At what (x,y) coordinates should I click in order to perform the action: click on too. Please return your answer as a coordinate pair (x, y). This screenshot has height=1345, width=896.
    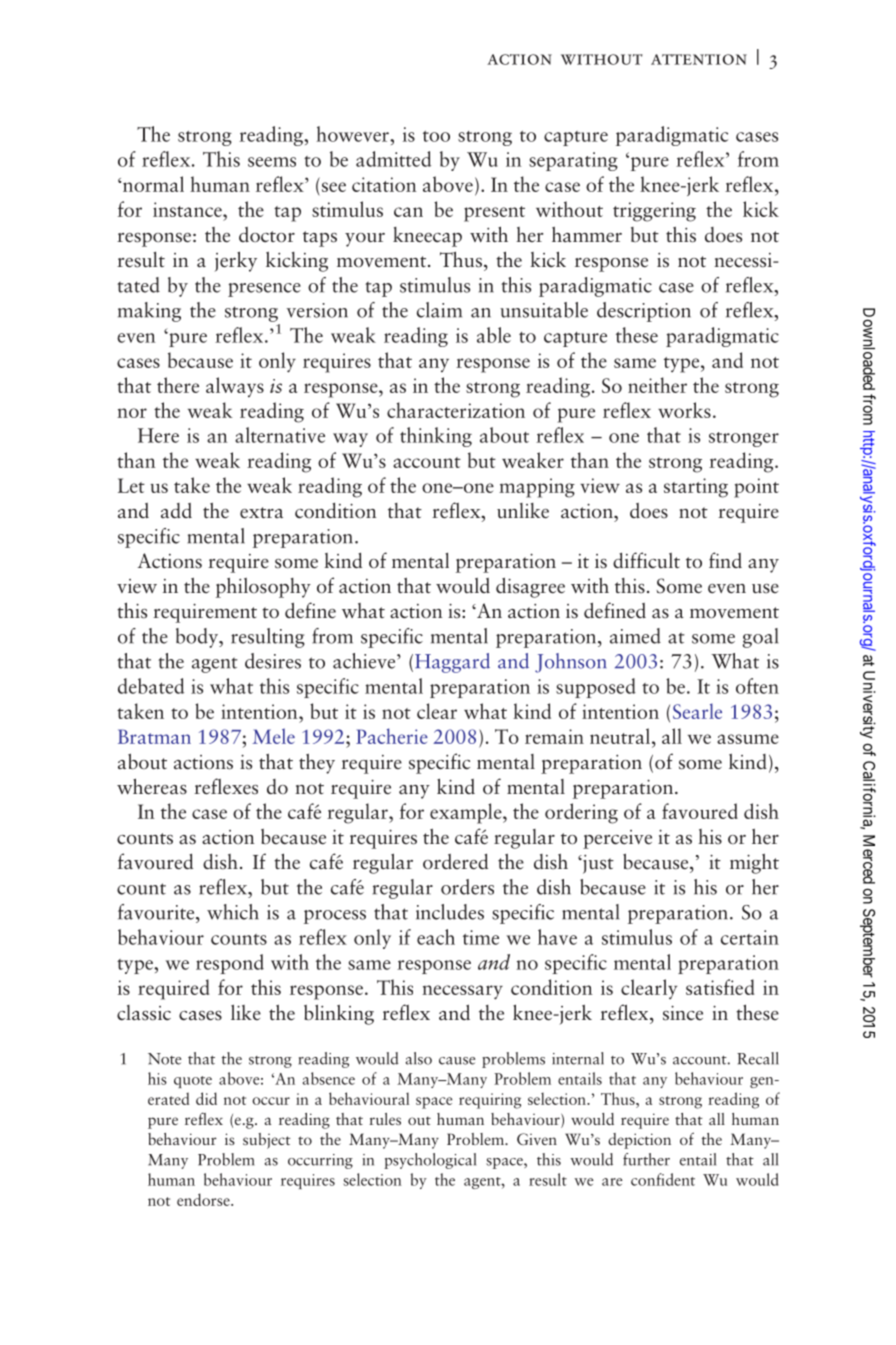
    Looking at the image, I should click on (436, 136).
